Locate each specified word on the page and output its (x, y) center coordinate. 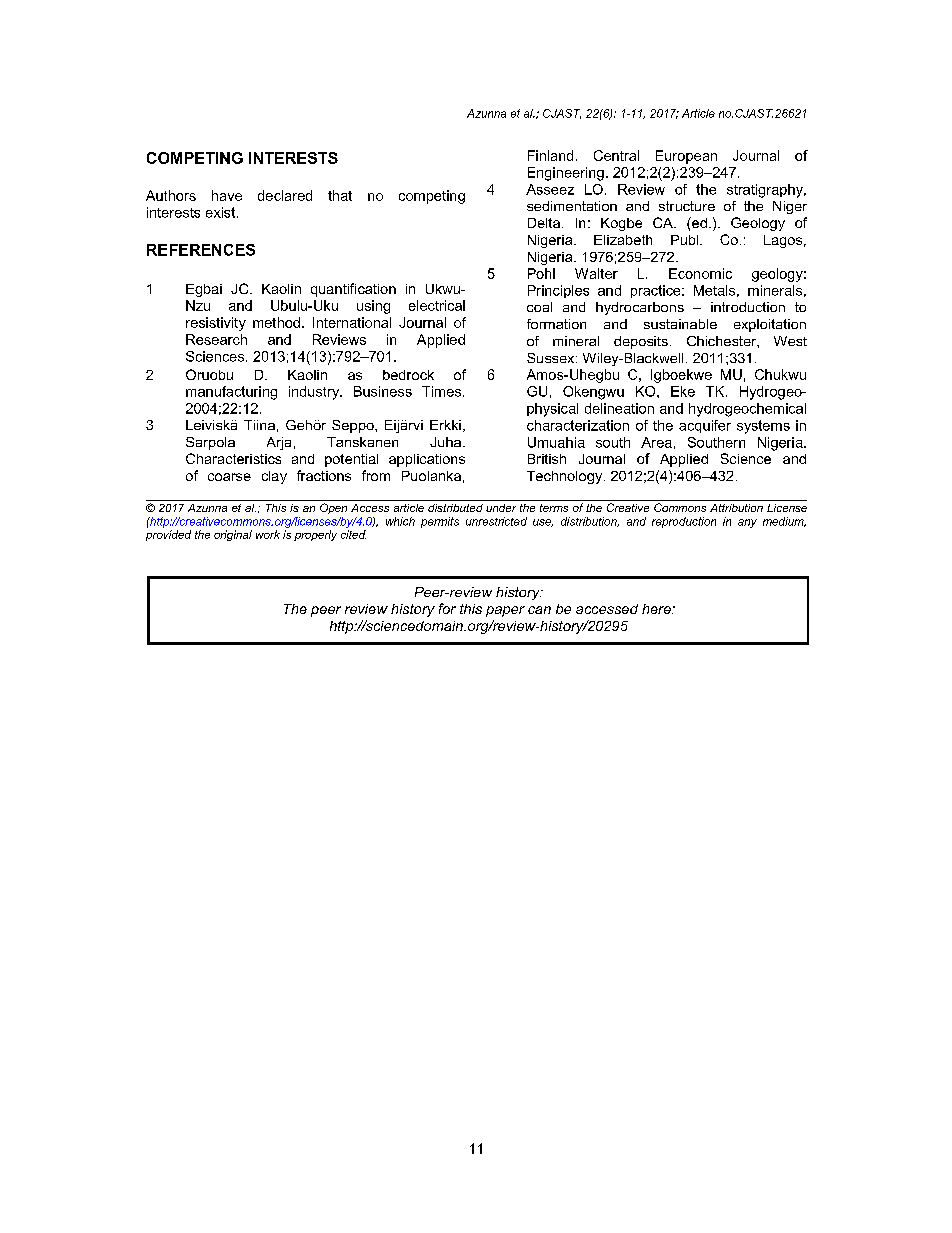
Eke (683, 391)
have (227, 195)
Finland (550, 155)
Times (443, 391)
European (686, 157)
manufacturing (231, 393)
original (233, 535)
